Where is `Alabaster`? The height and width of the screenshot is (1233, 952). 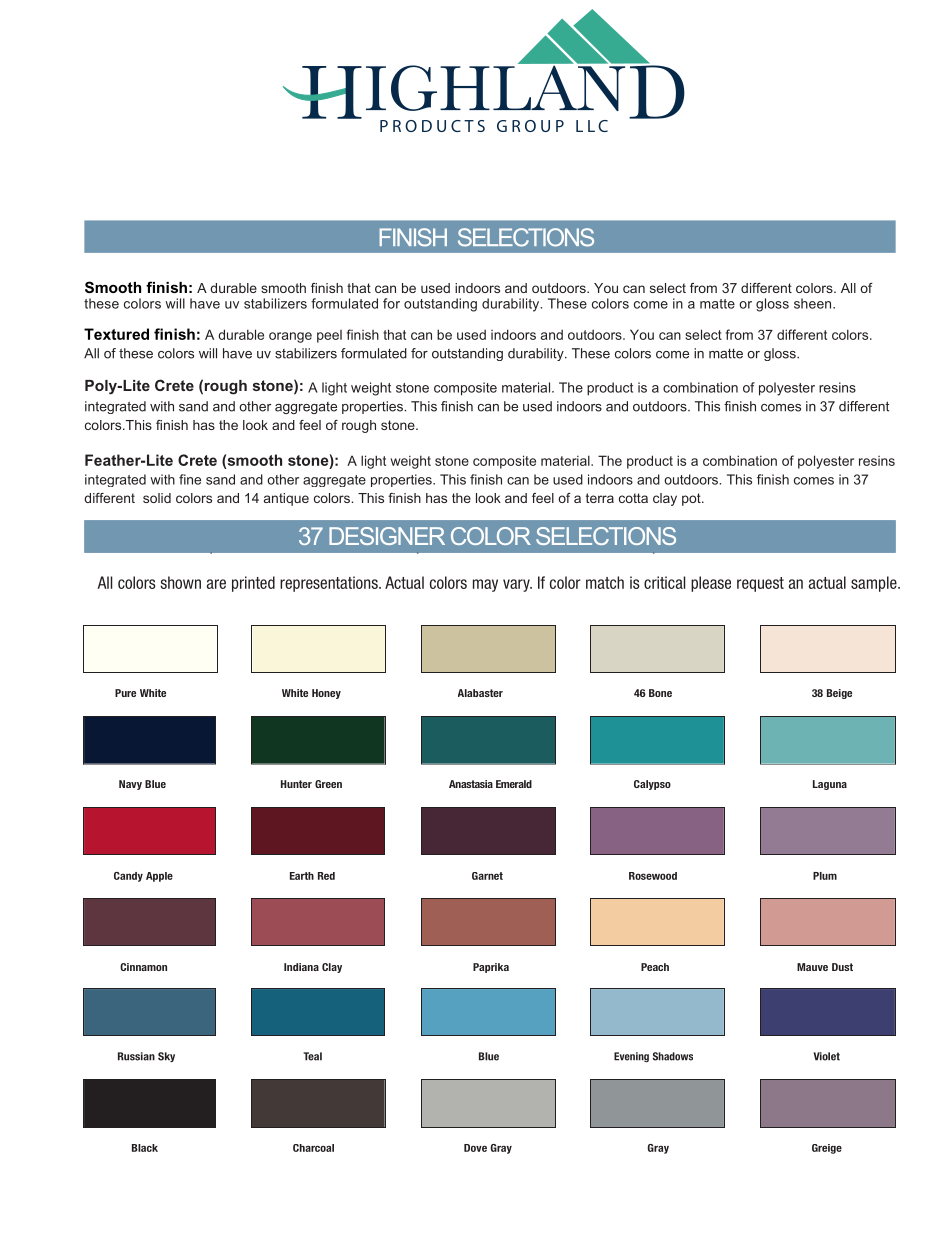
Alabaster is located at coordinates (480, 693).
